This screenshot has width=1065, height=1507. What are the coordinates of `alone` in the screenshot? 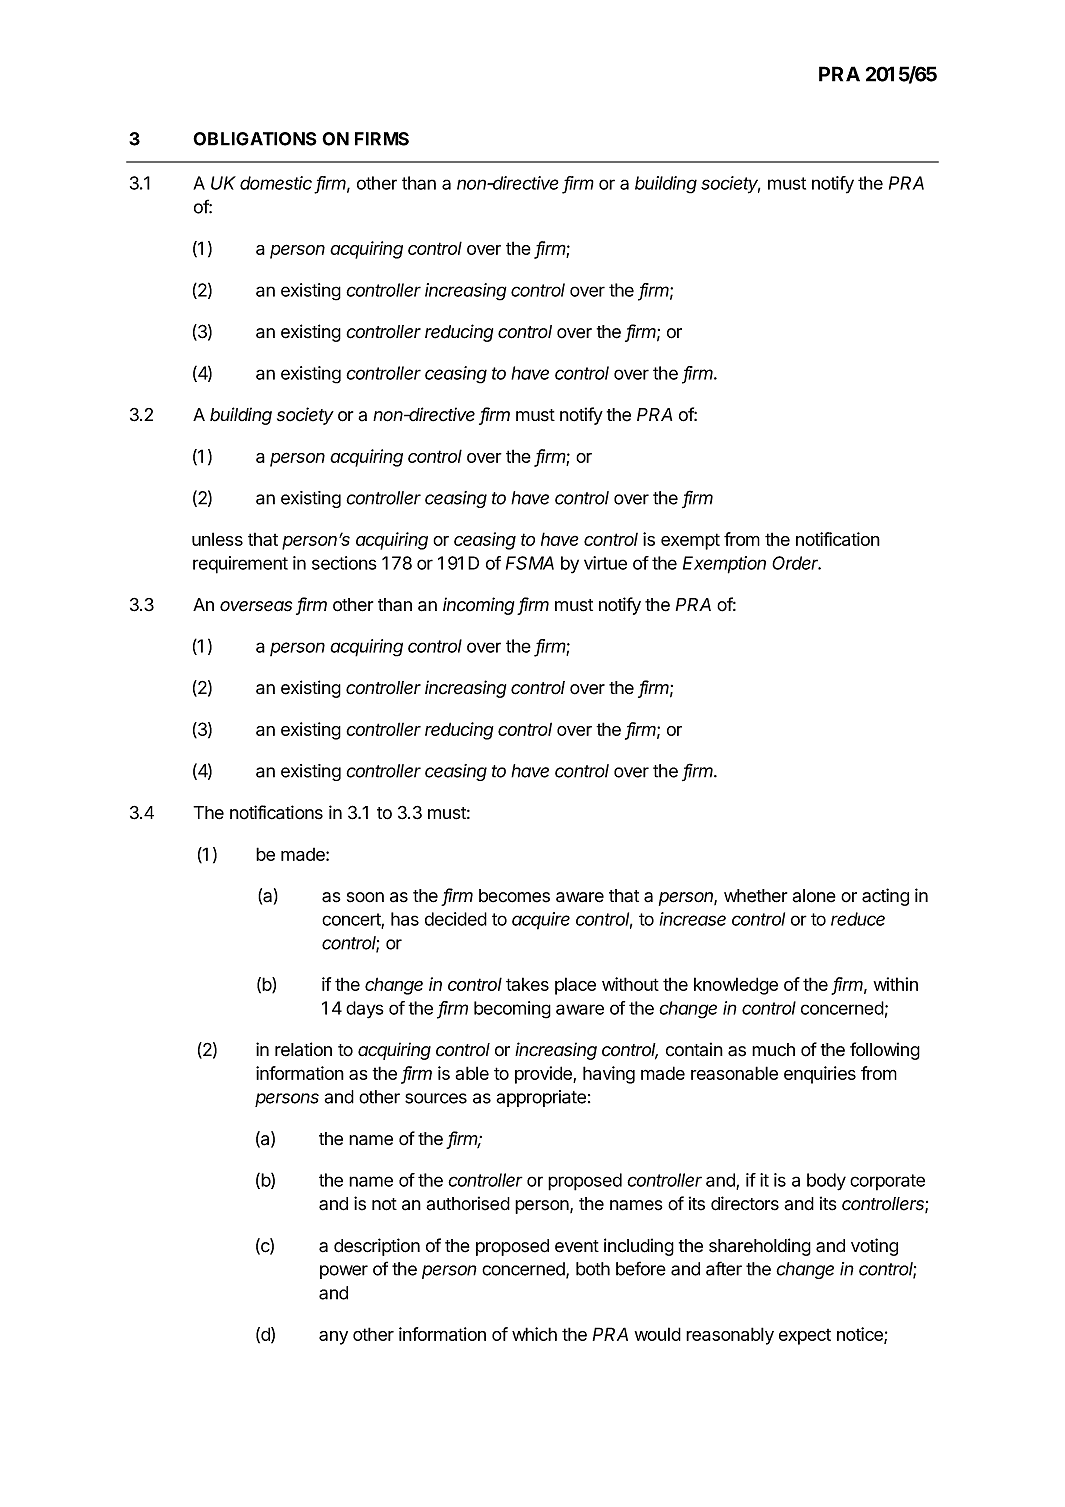 It's located at (814, 896).
